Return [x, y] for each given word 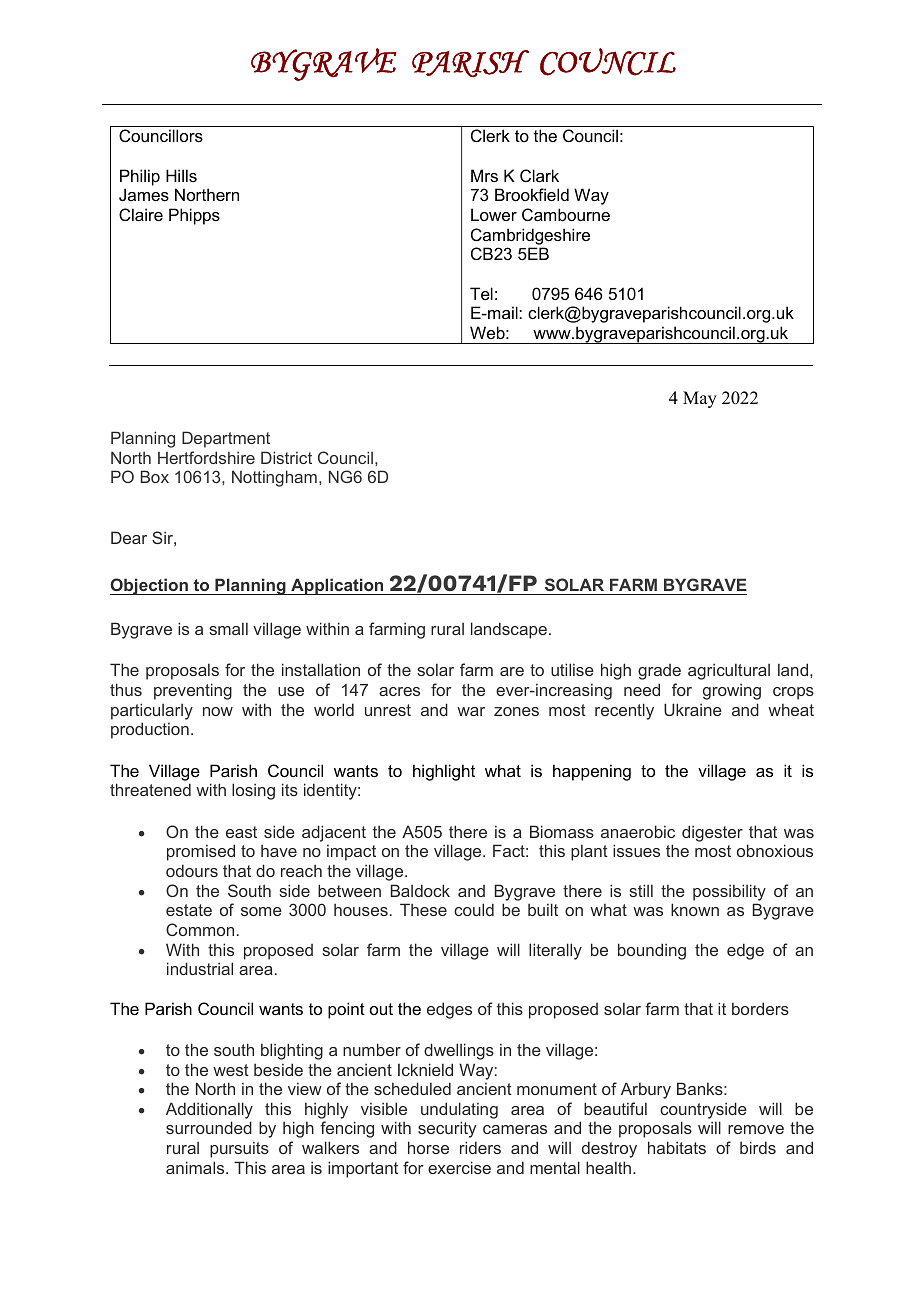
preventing [193, 691]
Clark [539, 175]
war [471, 711]
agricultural [729, 671]
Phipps [194, 216]
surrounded [209, 1127]
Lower [494, 214]
